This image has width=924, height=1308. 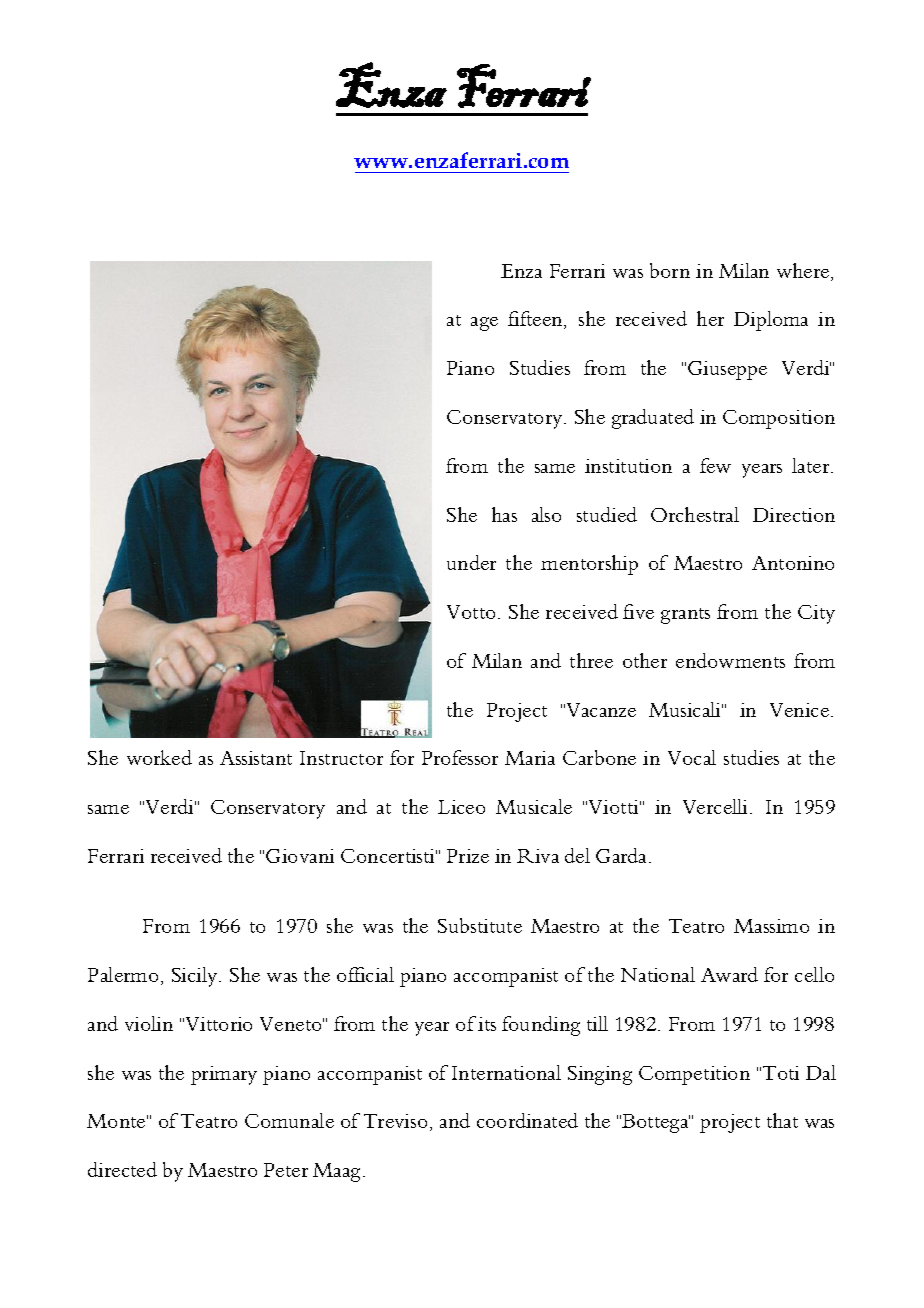 I want to click on Professor, so click(x=460, y=757).
